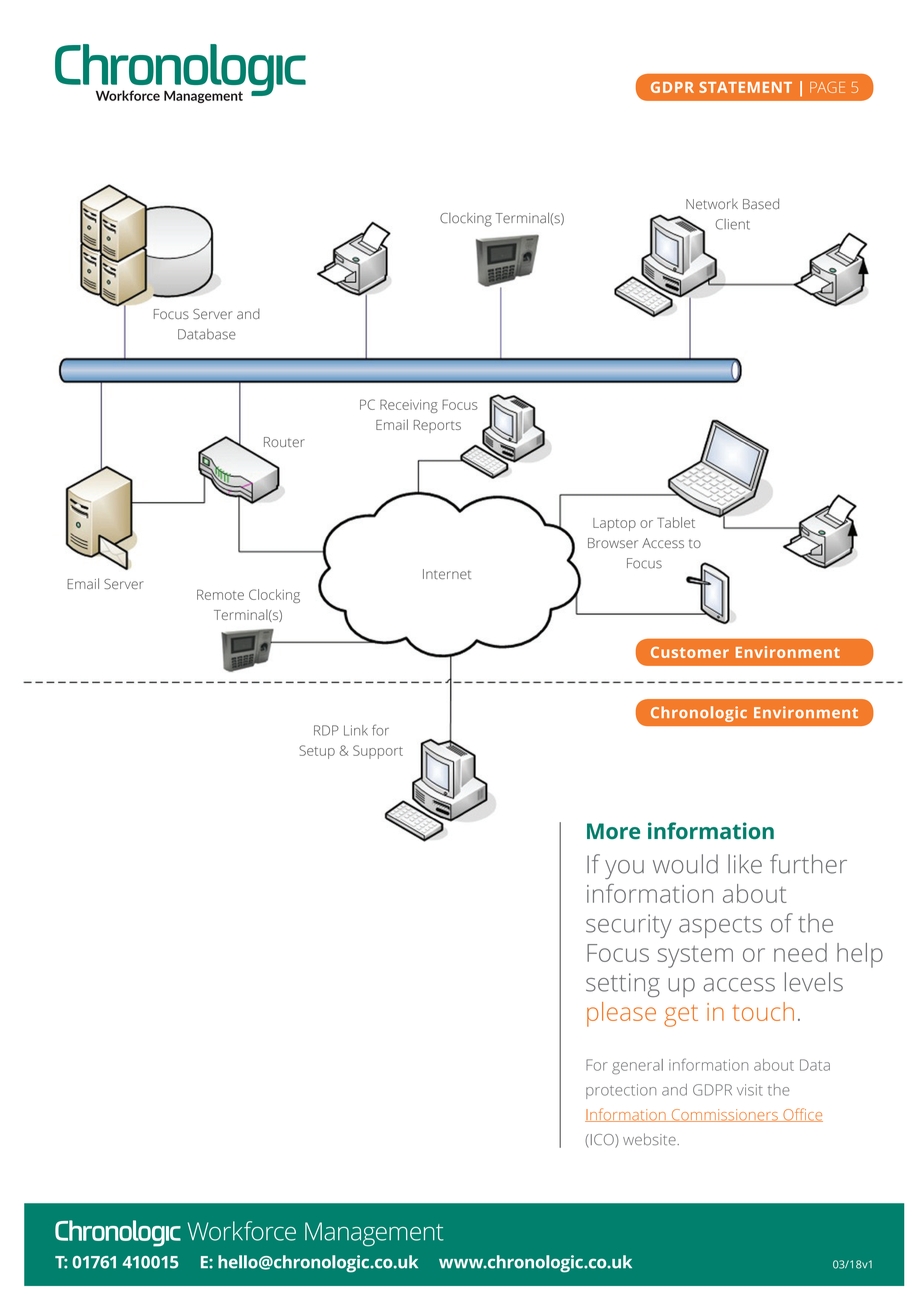 This screenshot has height=1308, width=924. What do you see at coordinates (602, 1141) in the screenshot?
I see `ICO` at bounding box center [602, 1141].
